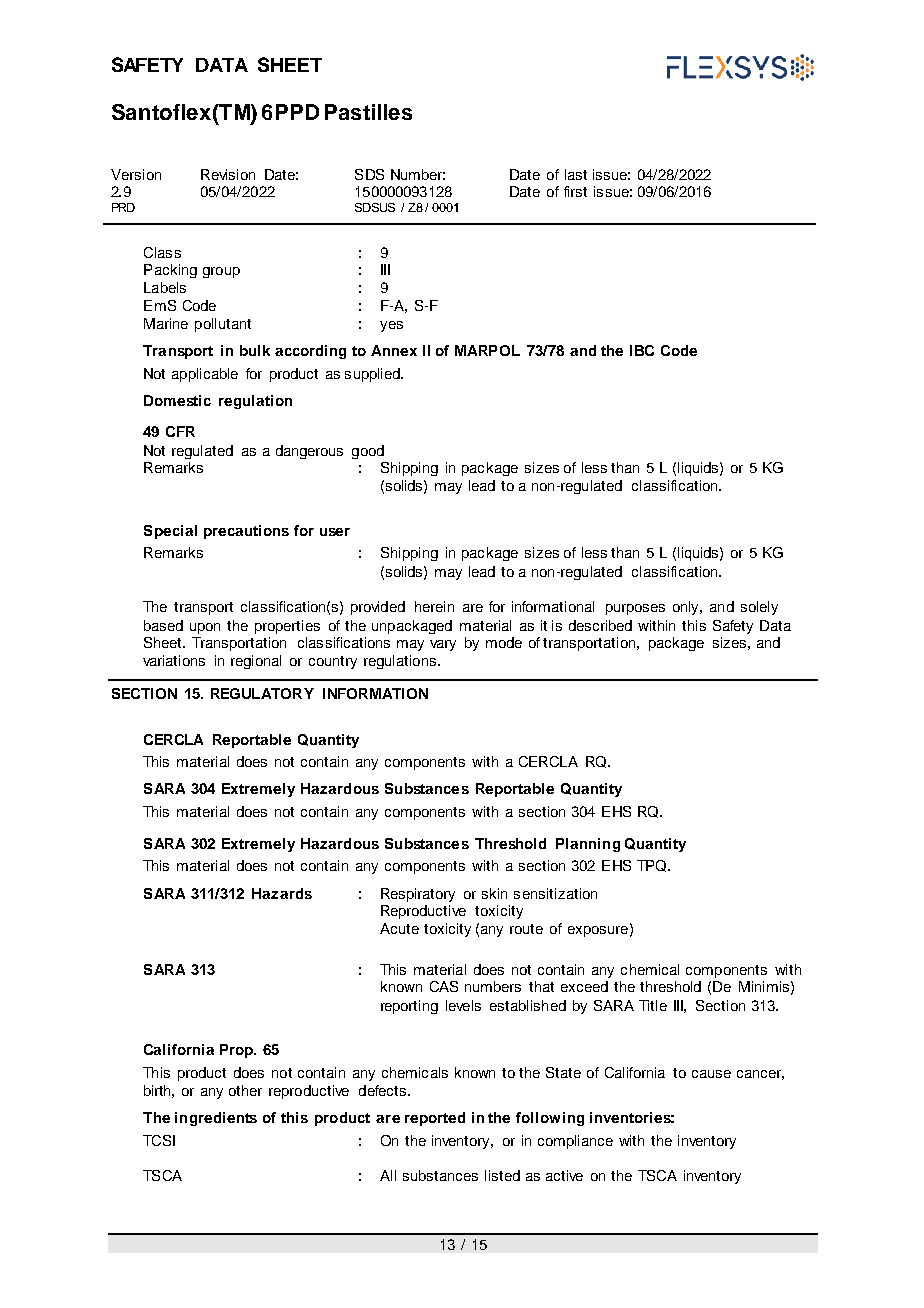  Describe the element at coordinates (653, 1005) in the document. I see `Title` at that location.
